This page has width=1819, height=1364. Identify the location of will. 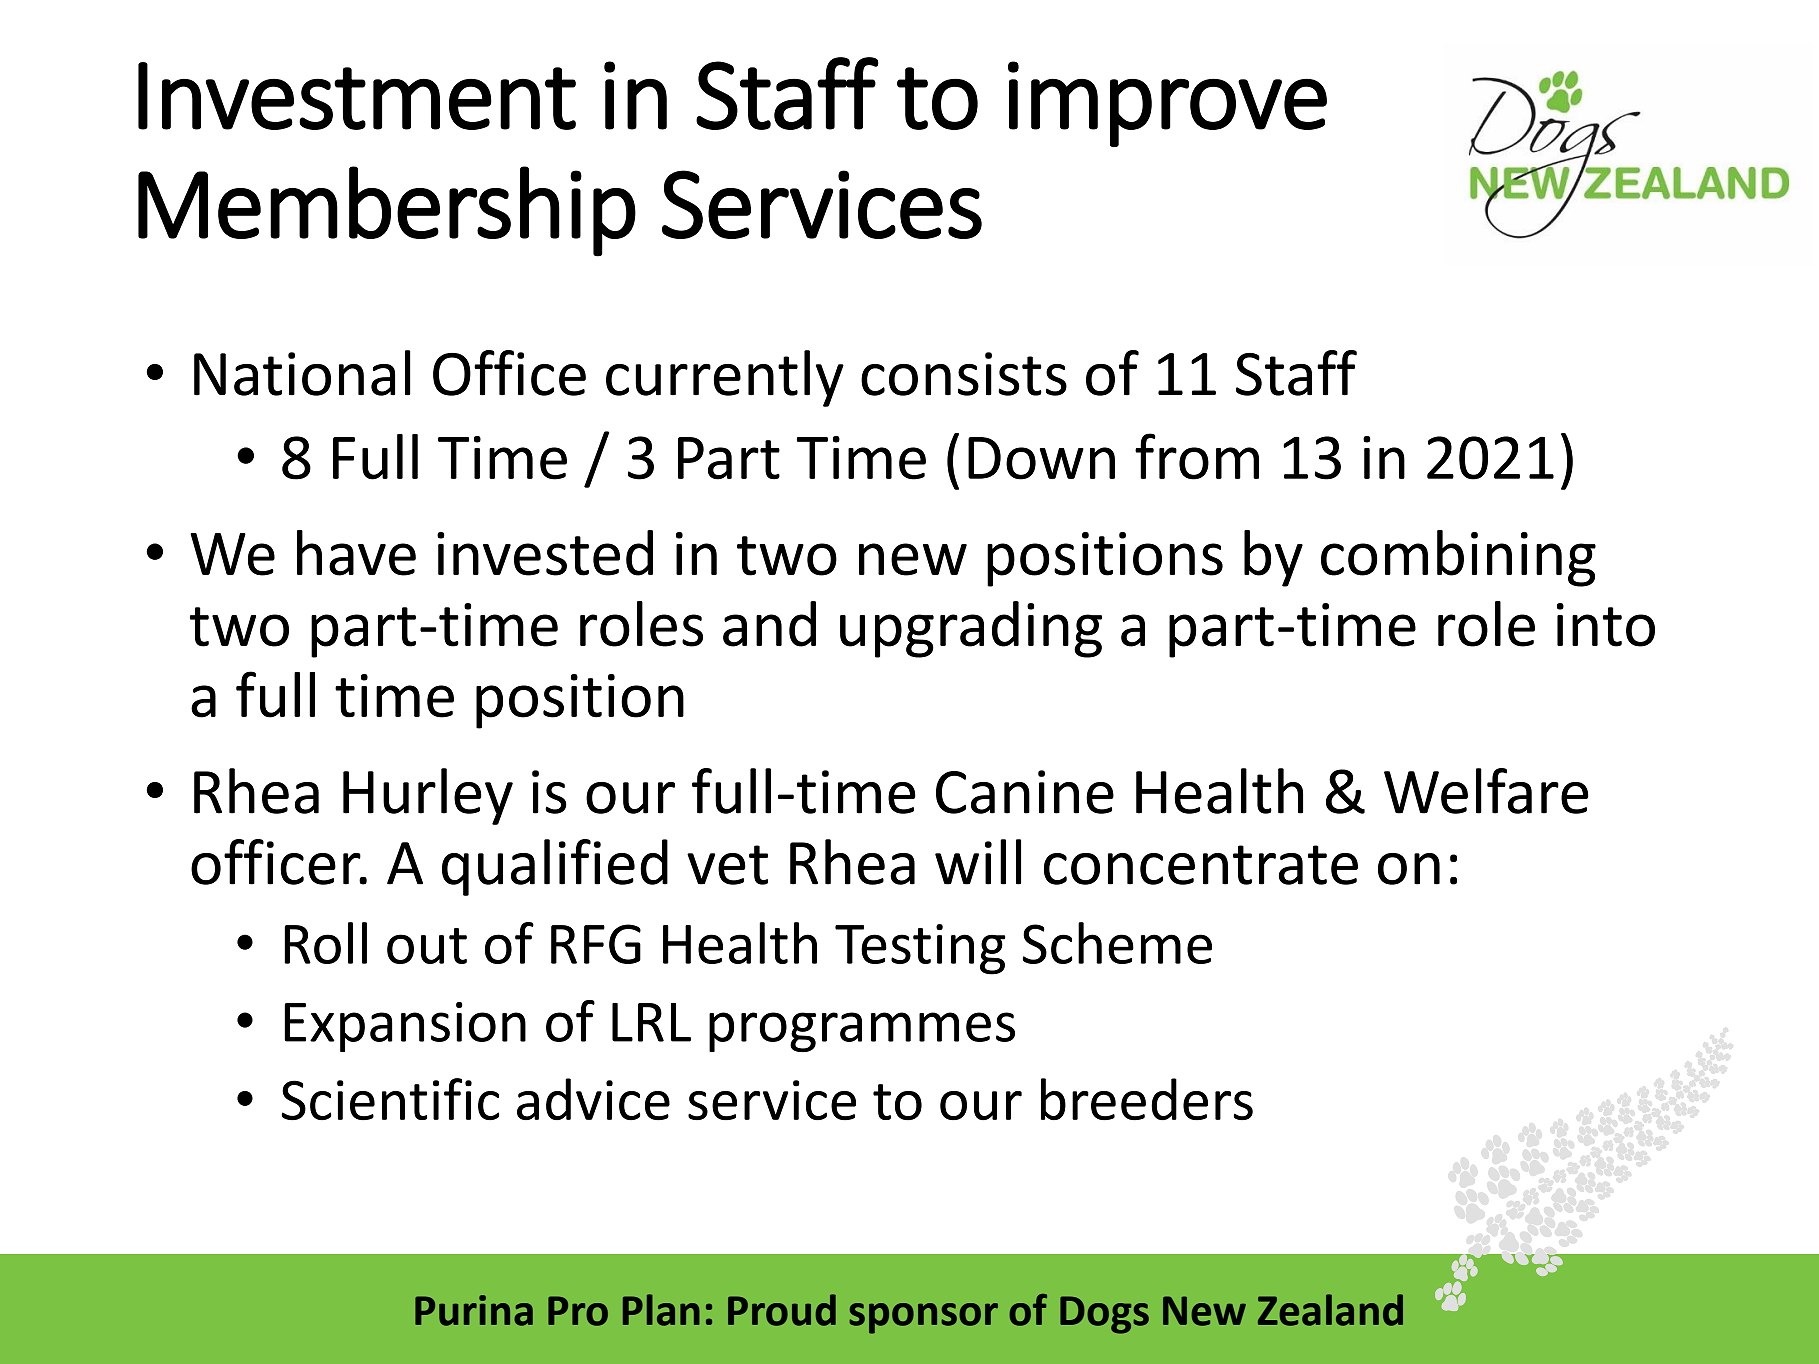
(978, 862).
